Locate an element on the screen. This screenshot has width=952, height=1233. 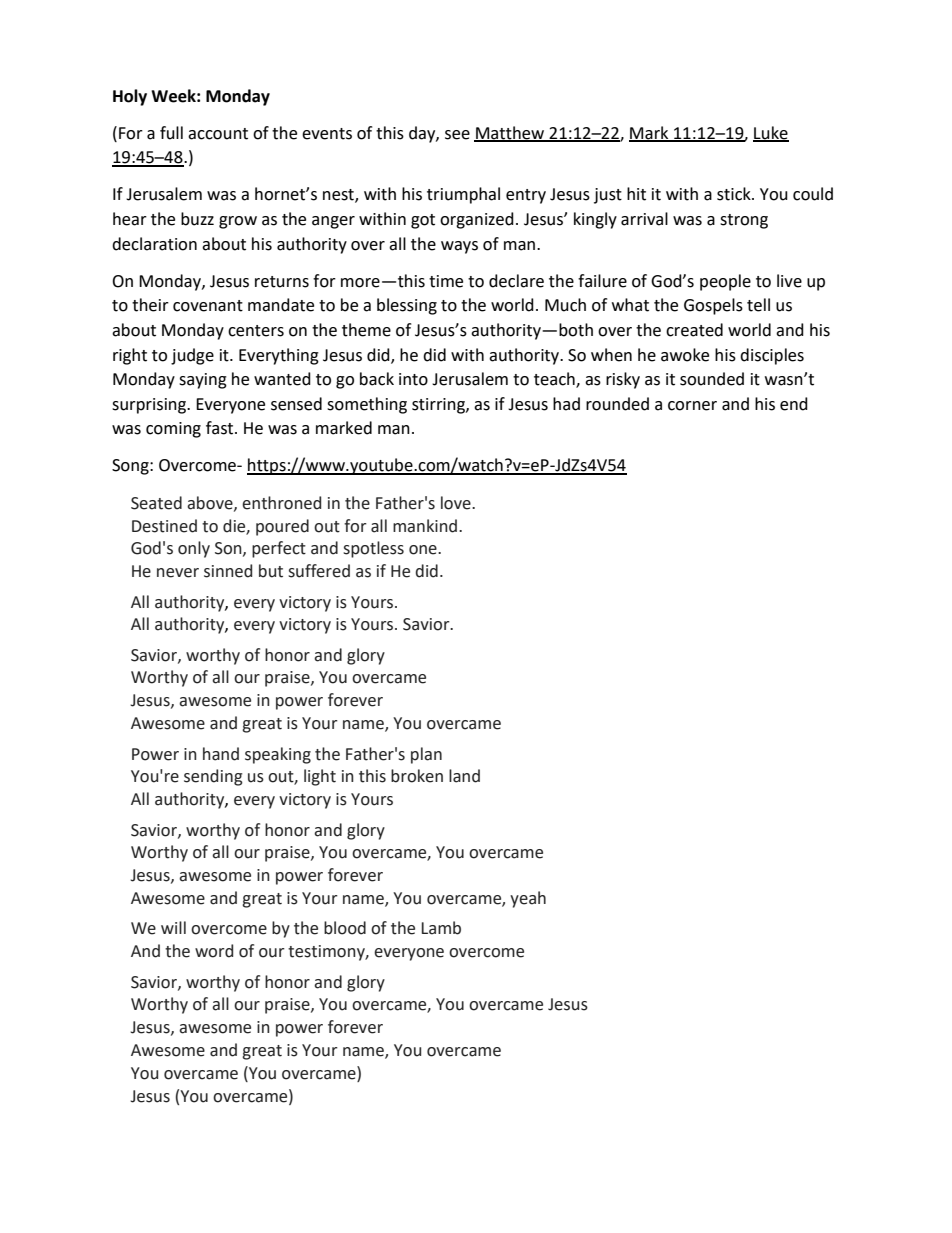
people is located at coordinates (725, 282).
